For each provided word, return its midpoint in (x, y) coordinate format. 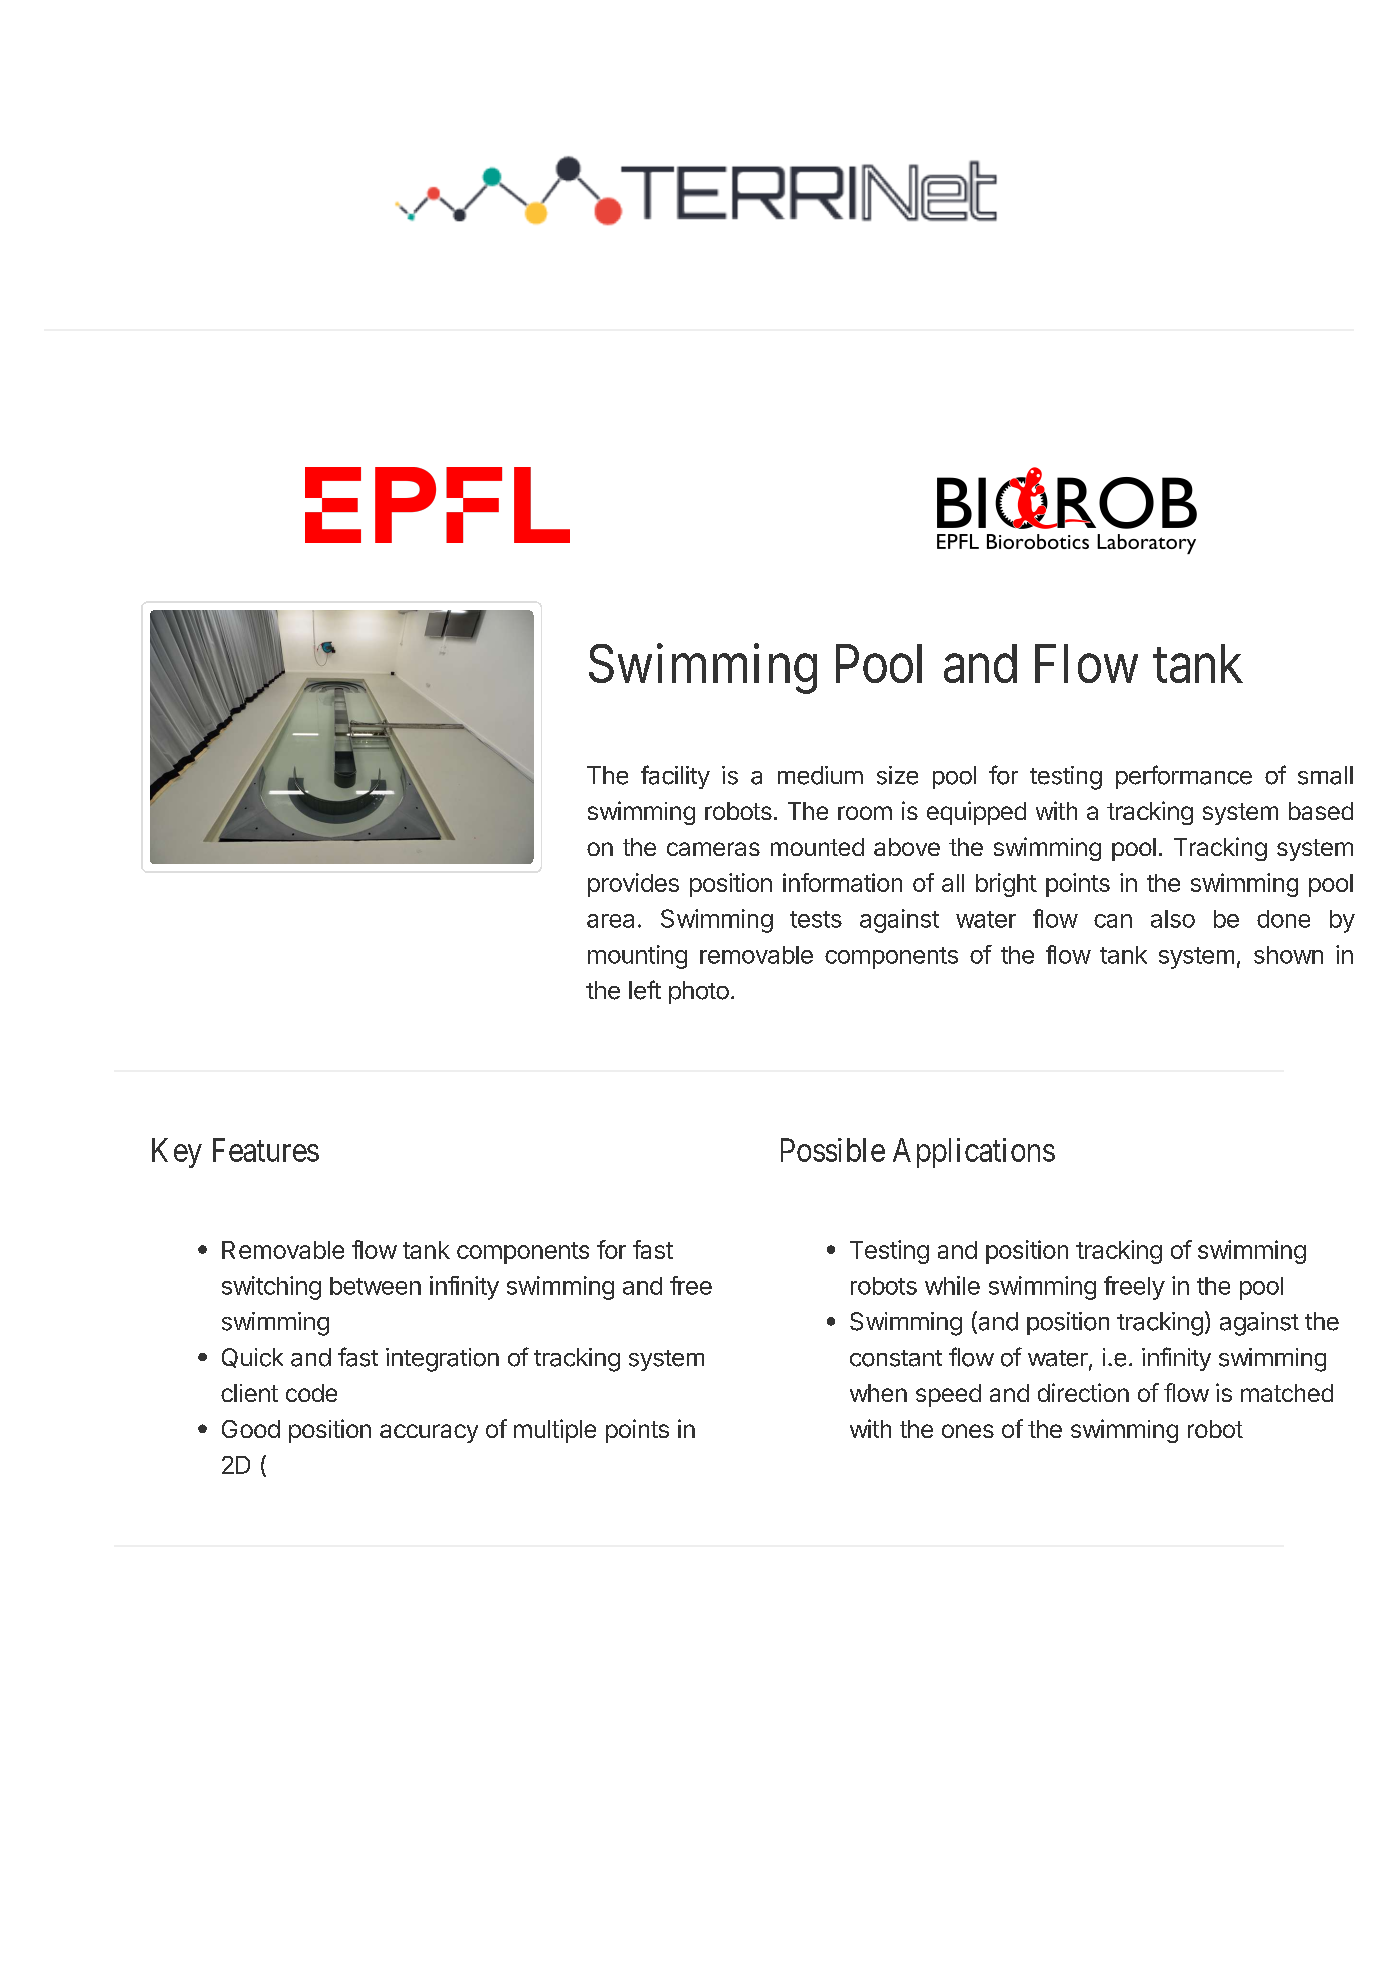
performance (1184, 777)
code (311, 1393)
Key (177, 1153)
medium (820, 775)
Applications (974, 1153)
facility (675, 777)
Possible (833, 1150)
